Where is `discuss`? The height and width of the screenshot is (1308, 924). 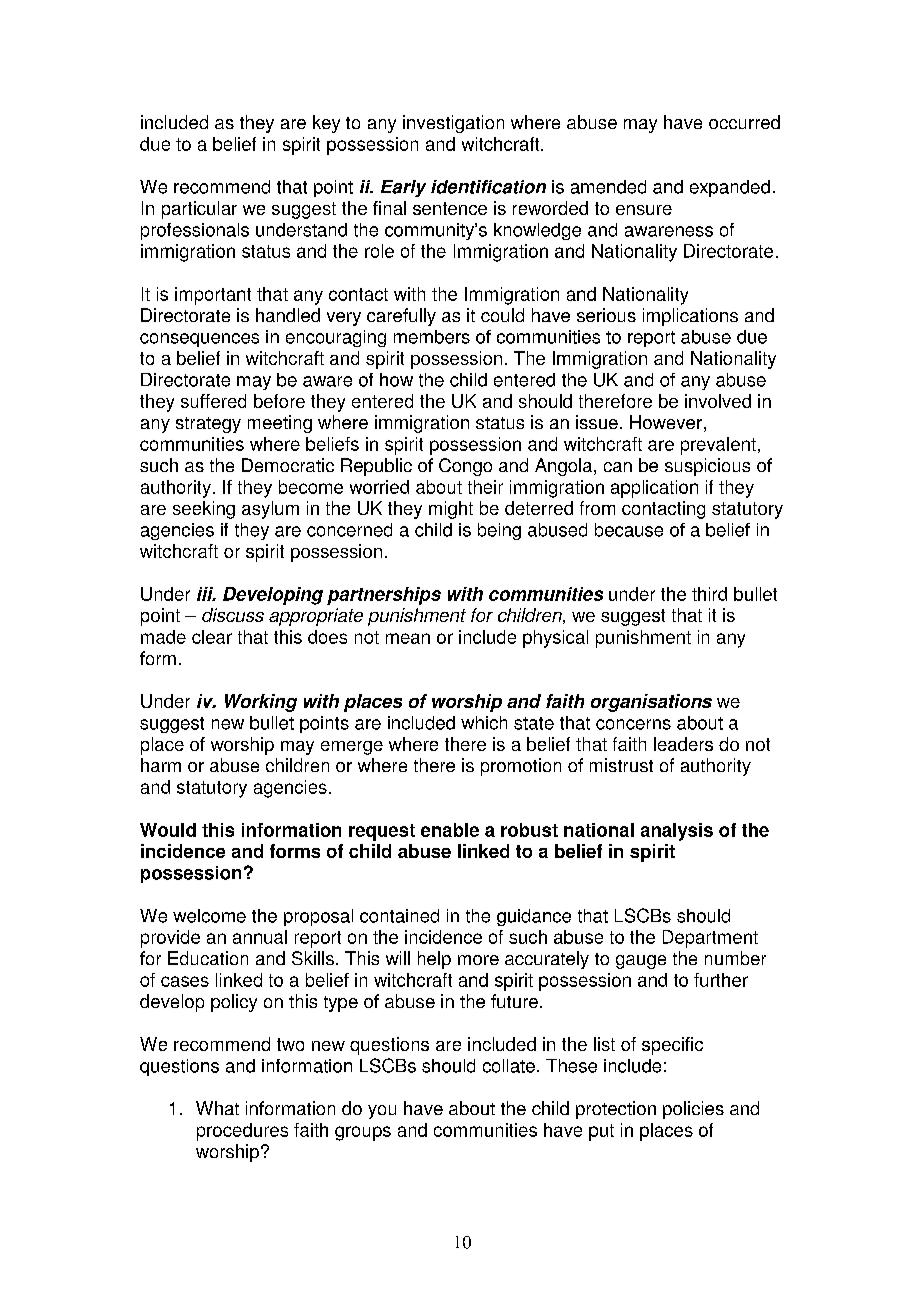 discuss is located at coordinates (233, 615).
